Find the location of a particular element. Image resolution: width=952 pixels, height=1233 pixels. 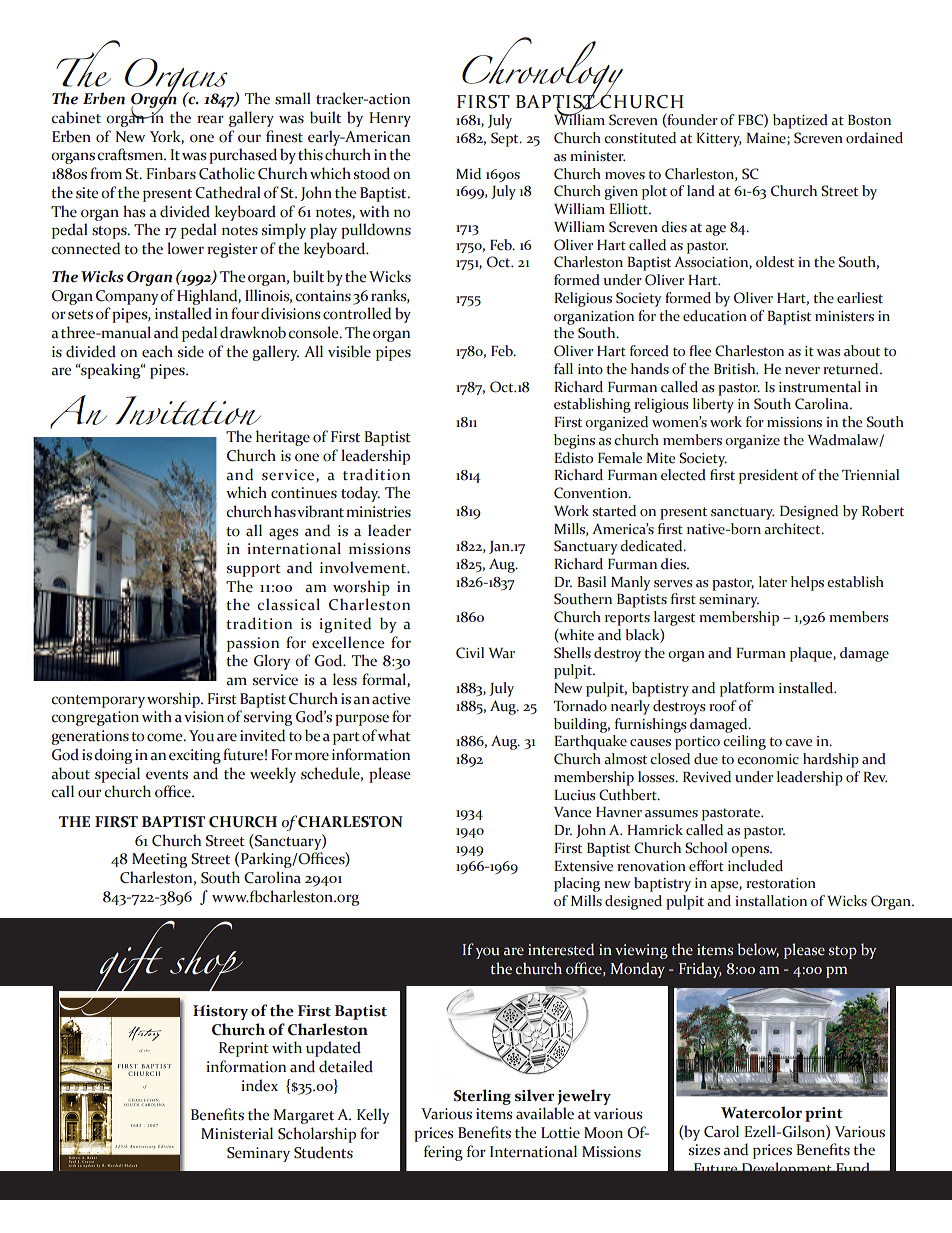

Sept is located at coordinates (506, 139).
